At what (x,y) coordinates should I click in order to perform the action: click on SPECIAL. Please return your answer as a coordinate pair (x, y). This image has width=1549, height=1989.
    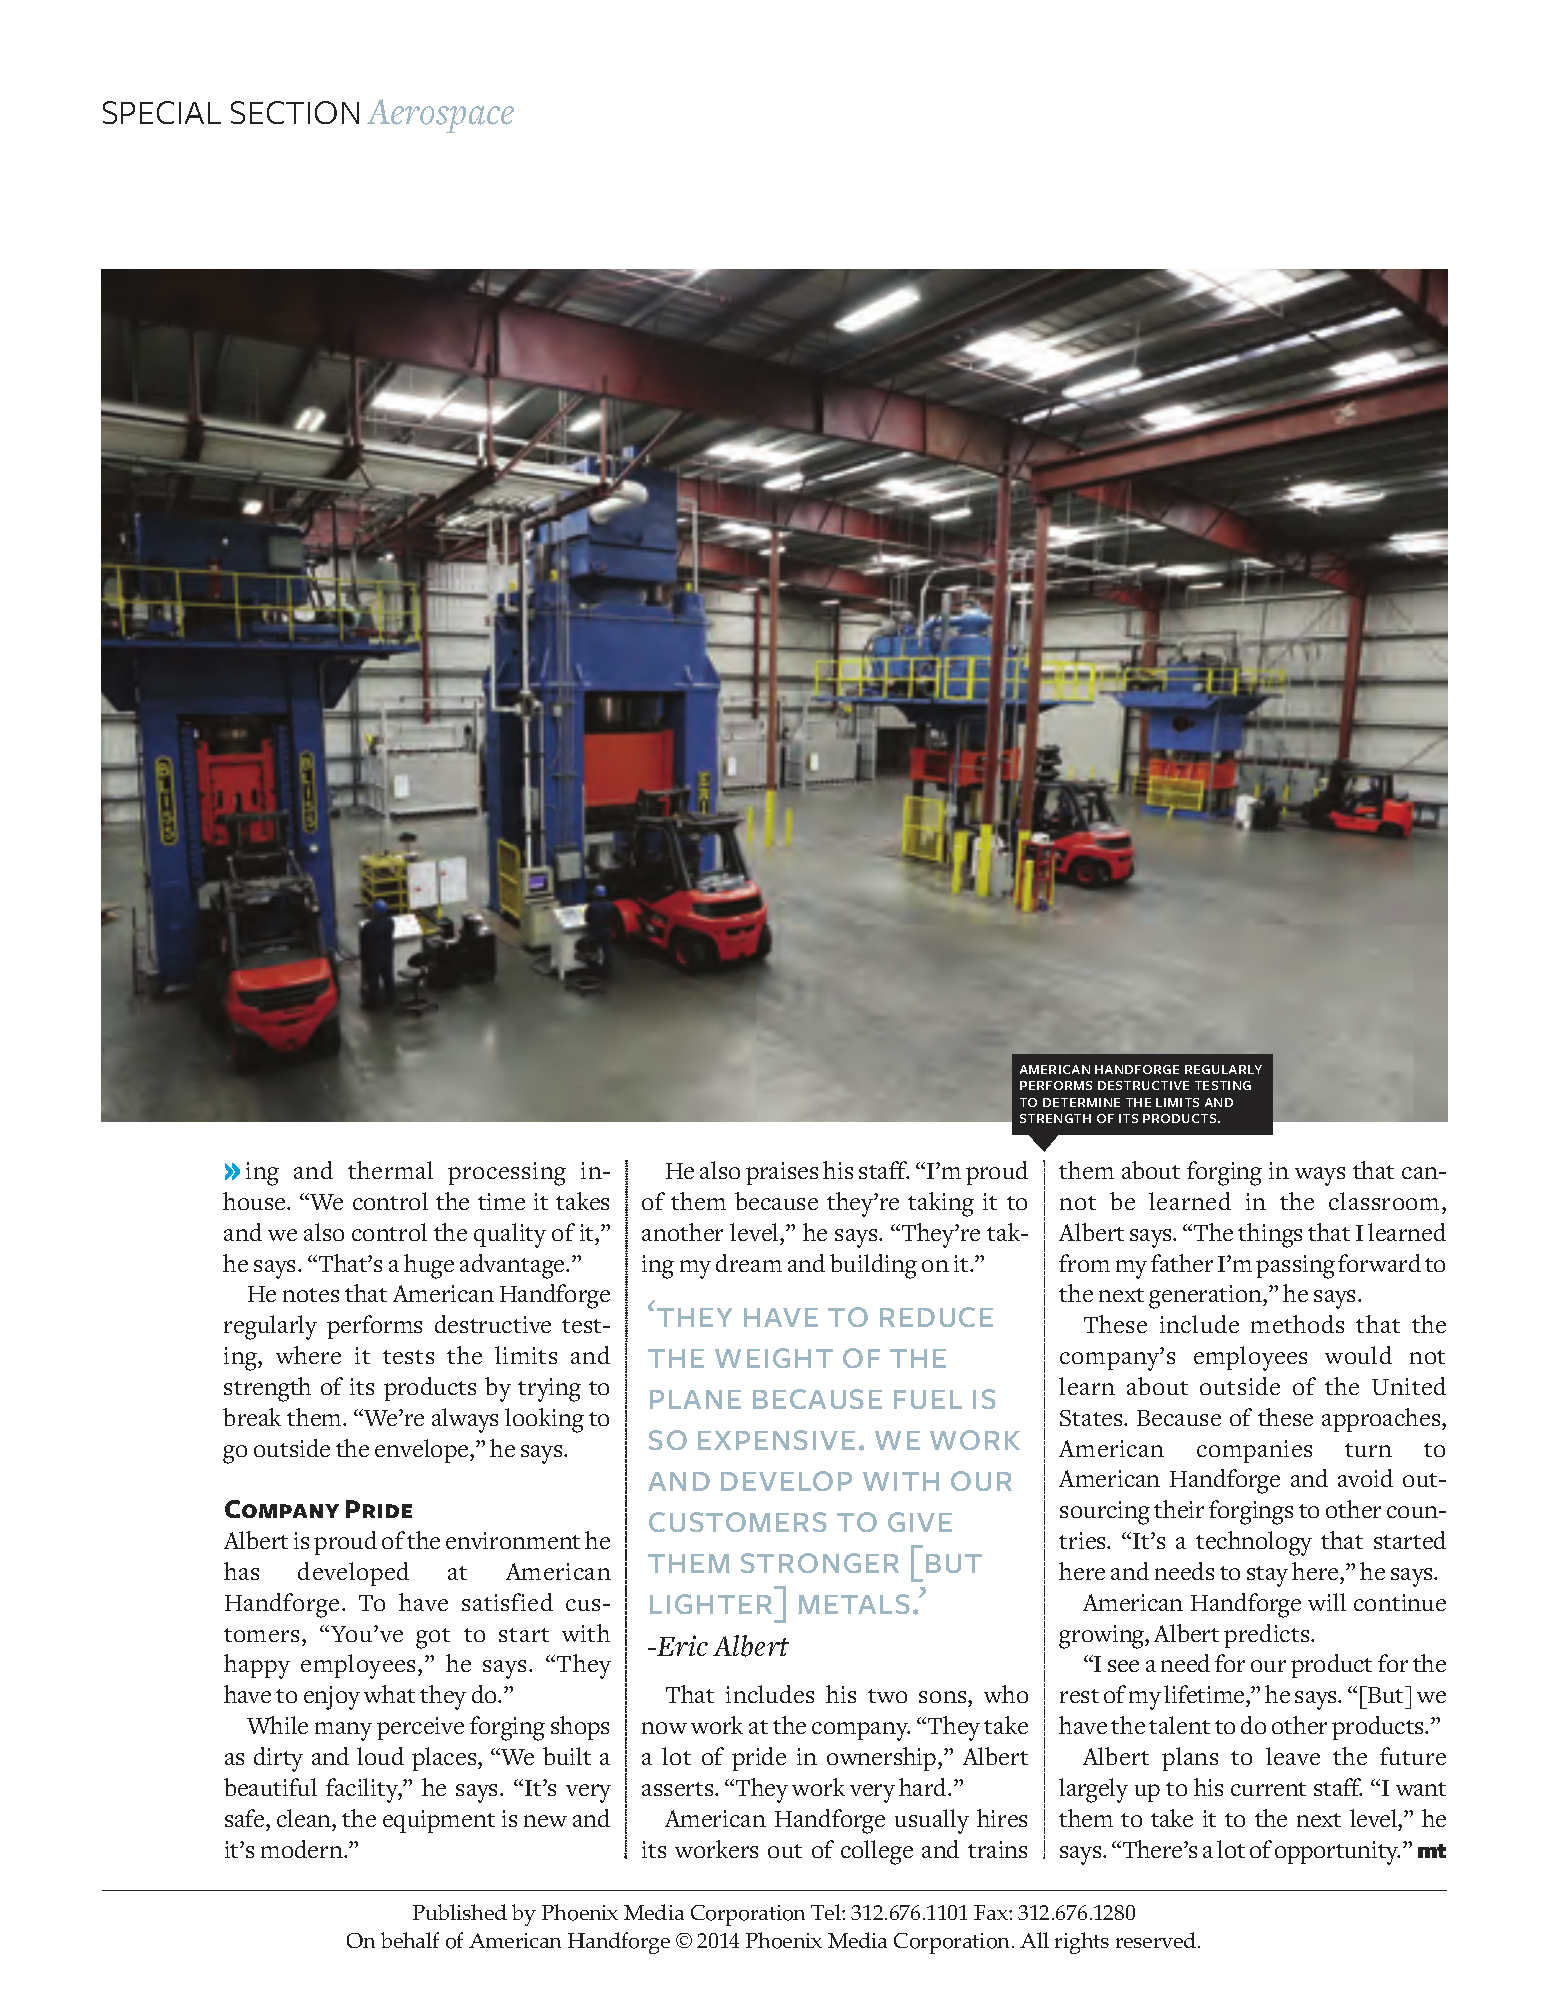
    Looking at the image, I should click on (162, 112).
